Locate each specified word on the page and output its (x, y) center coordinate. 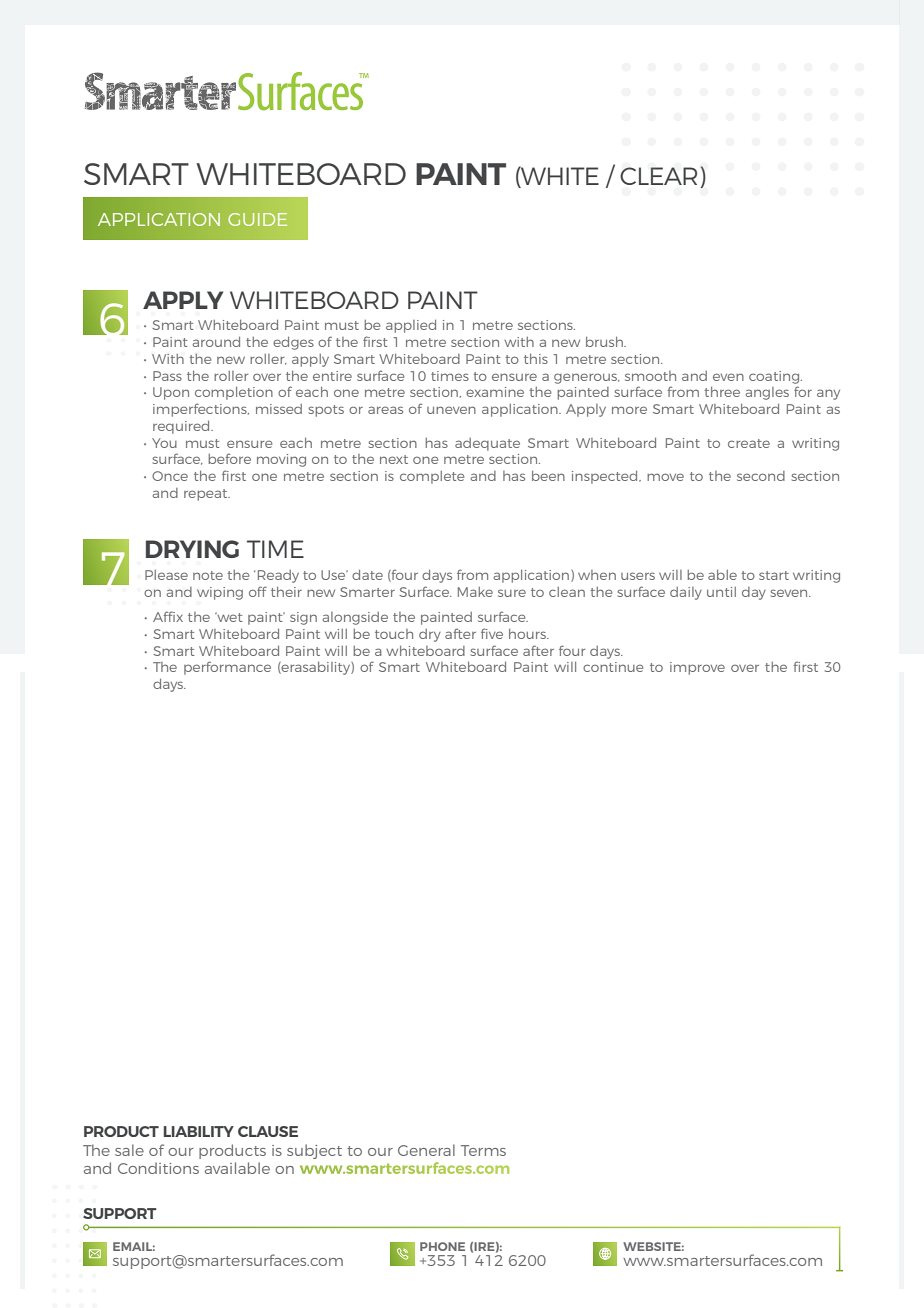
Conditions (158, 1168)
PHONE (442, 1246)
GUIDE (257, 219)
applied (411, 326)
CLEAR (658, 176)
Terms (483, 1150)
